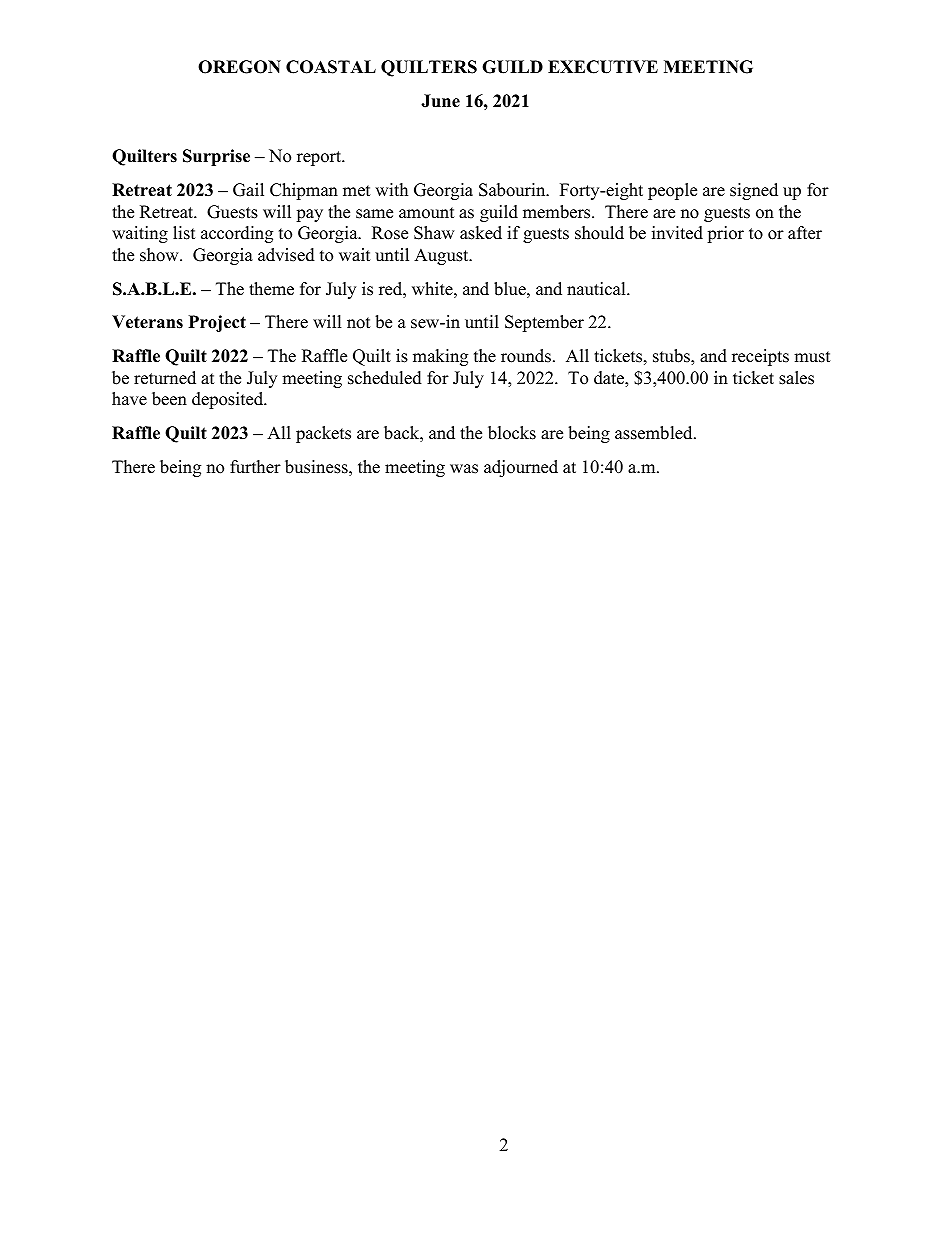 This page has height=1233, width=952. I want to click on OREGON, so click(239, 67).
